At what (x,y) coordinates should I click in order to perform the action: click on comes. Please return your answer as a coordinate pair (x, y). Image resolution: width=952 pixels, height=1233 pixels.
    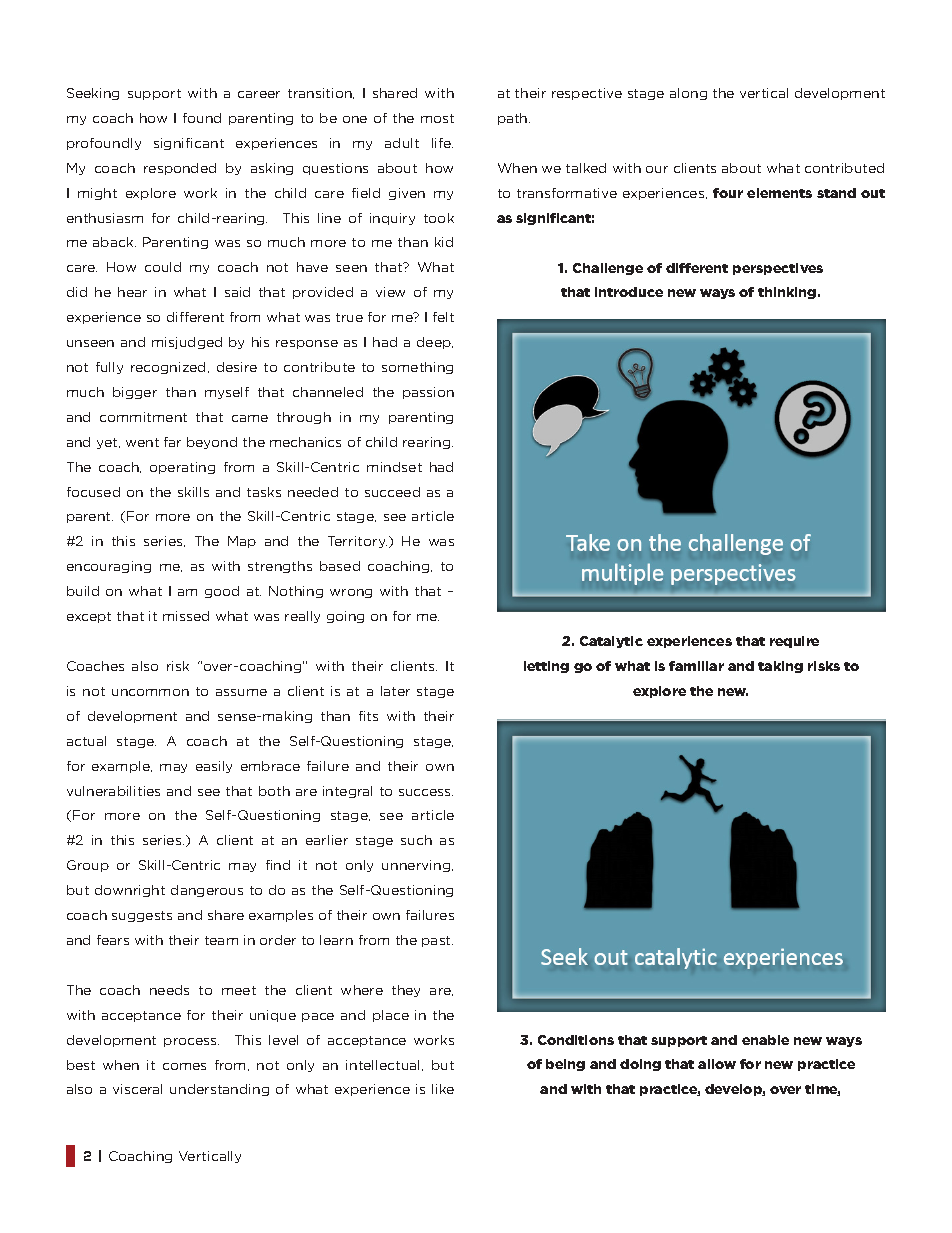
    Looking at the image, I should click on (184, 1066).
